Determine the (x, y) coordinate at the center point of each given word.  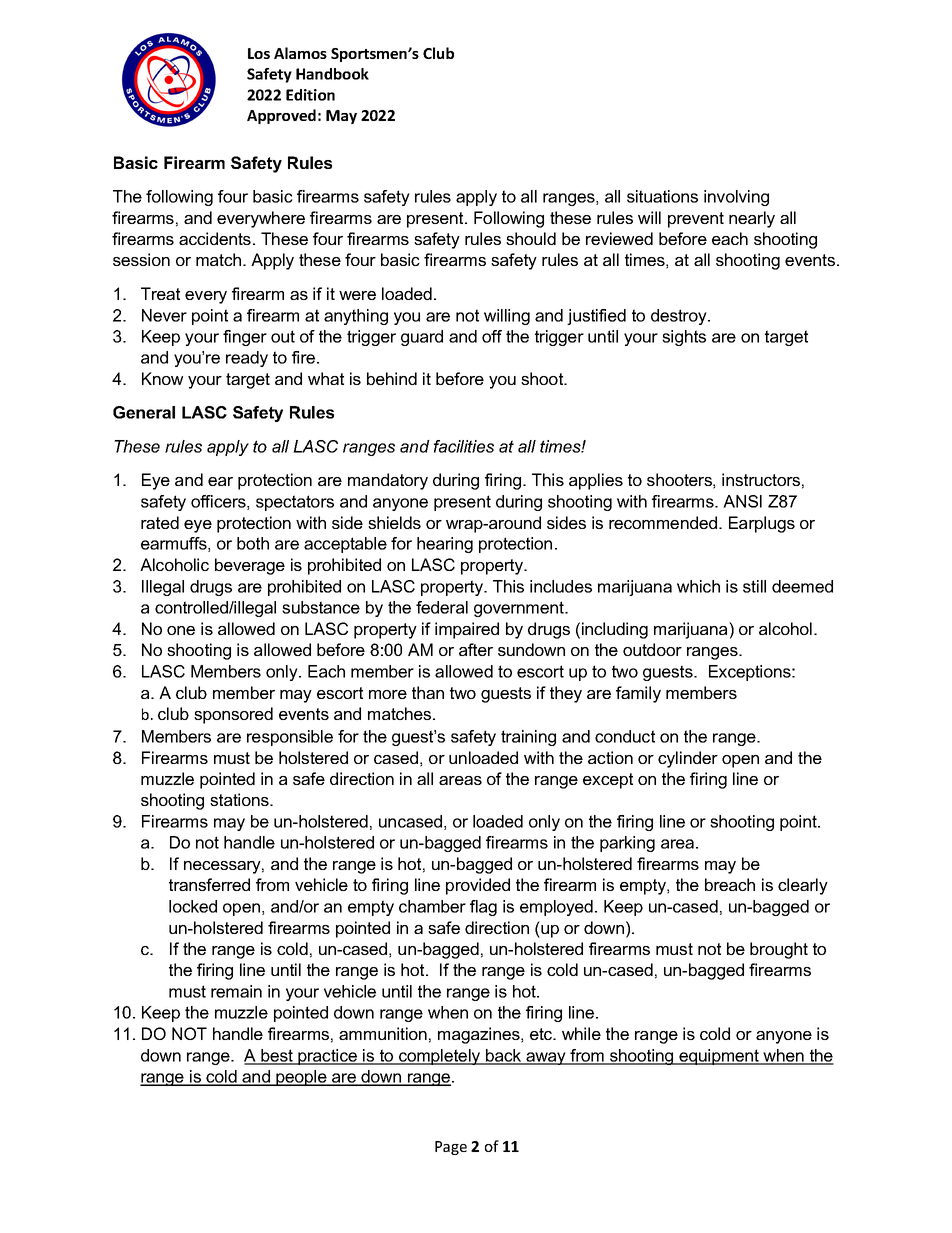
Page (451, 1148)
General (144, 412)
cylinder (688, 759)
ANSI (742, 501)
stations (240, 799)
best (277, 1056)
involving (736, 198)
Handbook (332, 74)
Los (259, 53)
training (528, 738)
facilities (464, 446)
